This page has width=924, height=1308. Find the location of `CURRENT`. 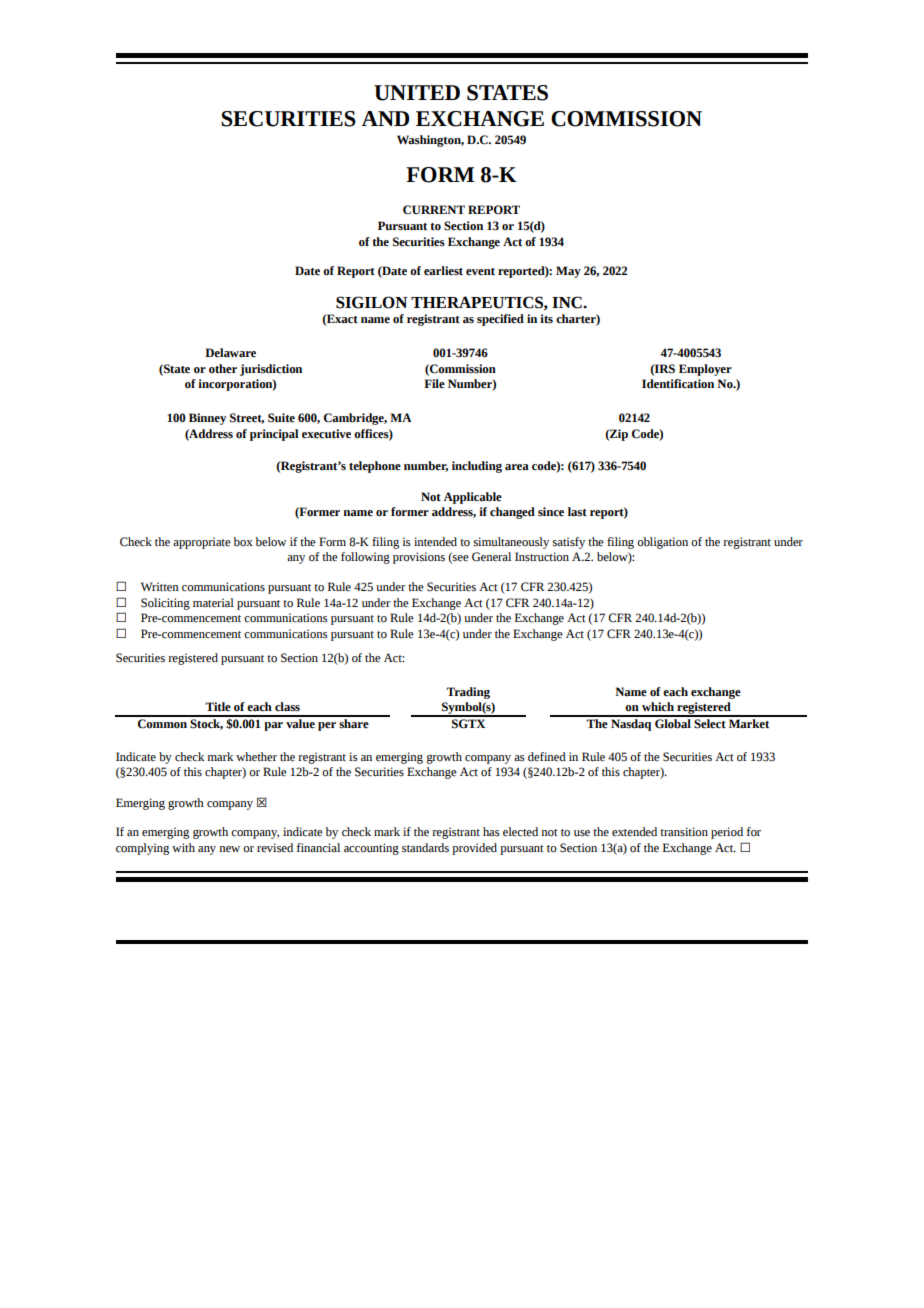

CURRENT is located at coordinates (434, 210).
